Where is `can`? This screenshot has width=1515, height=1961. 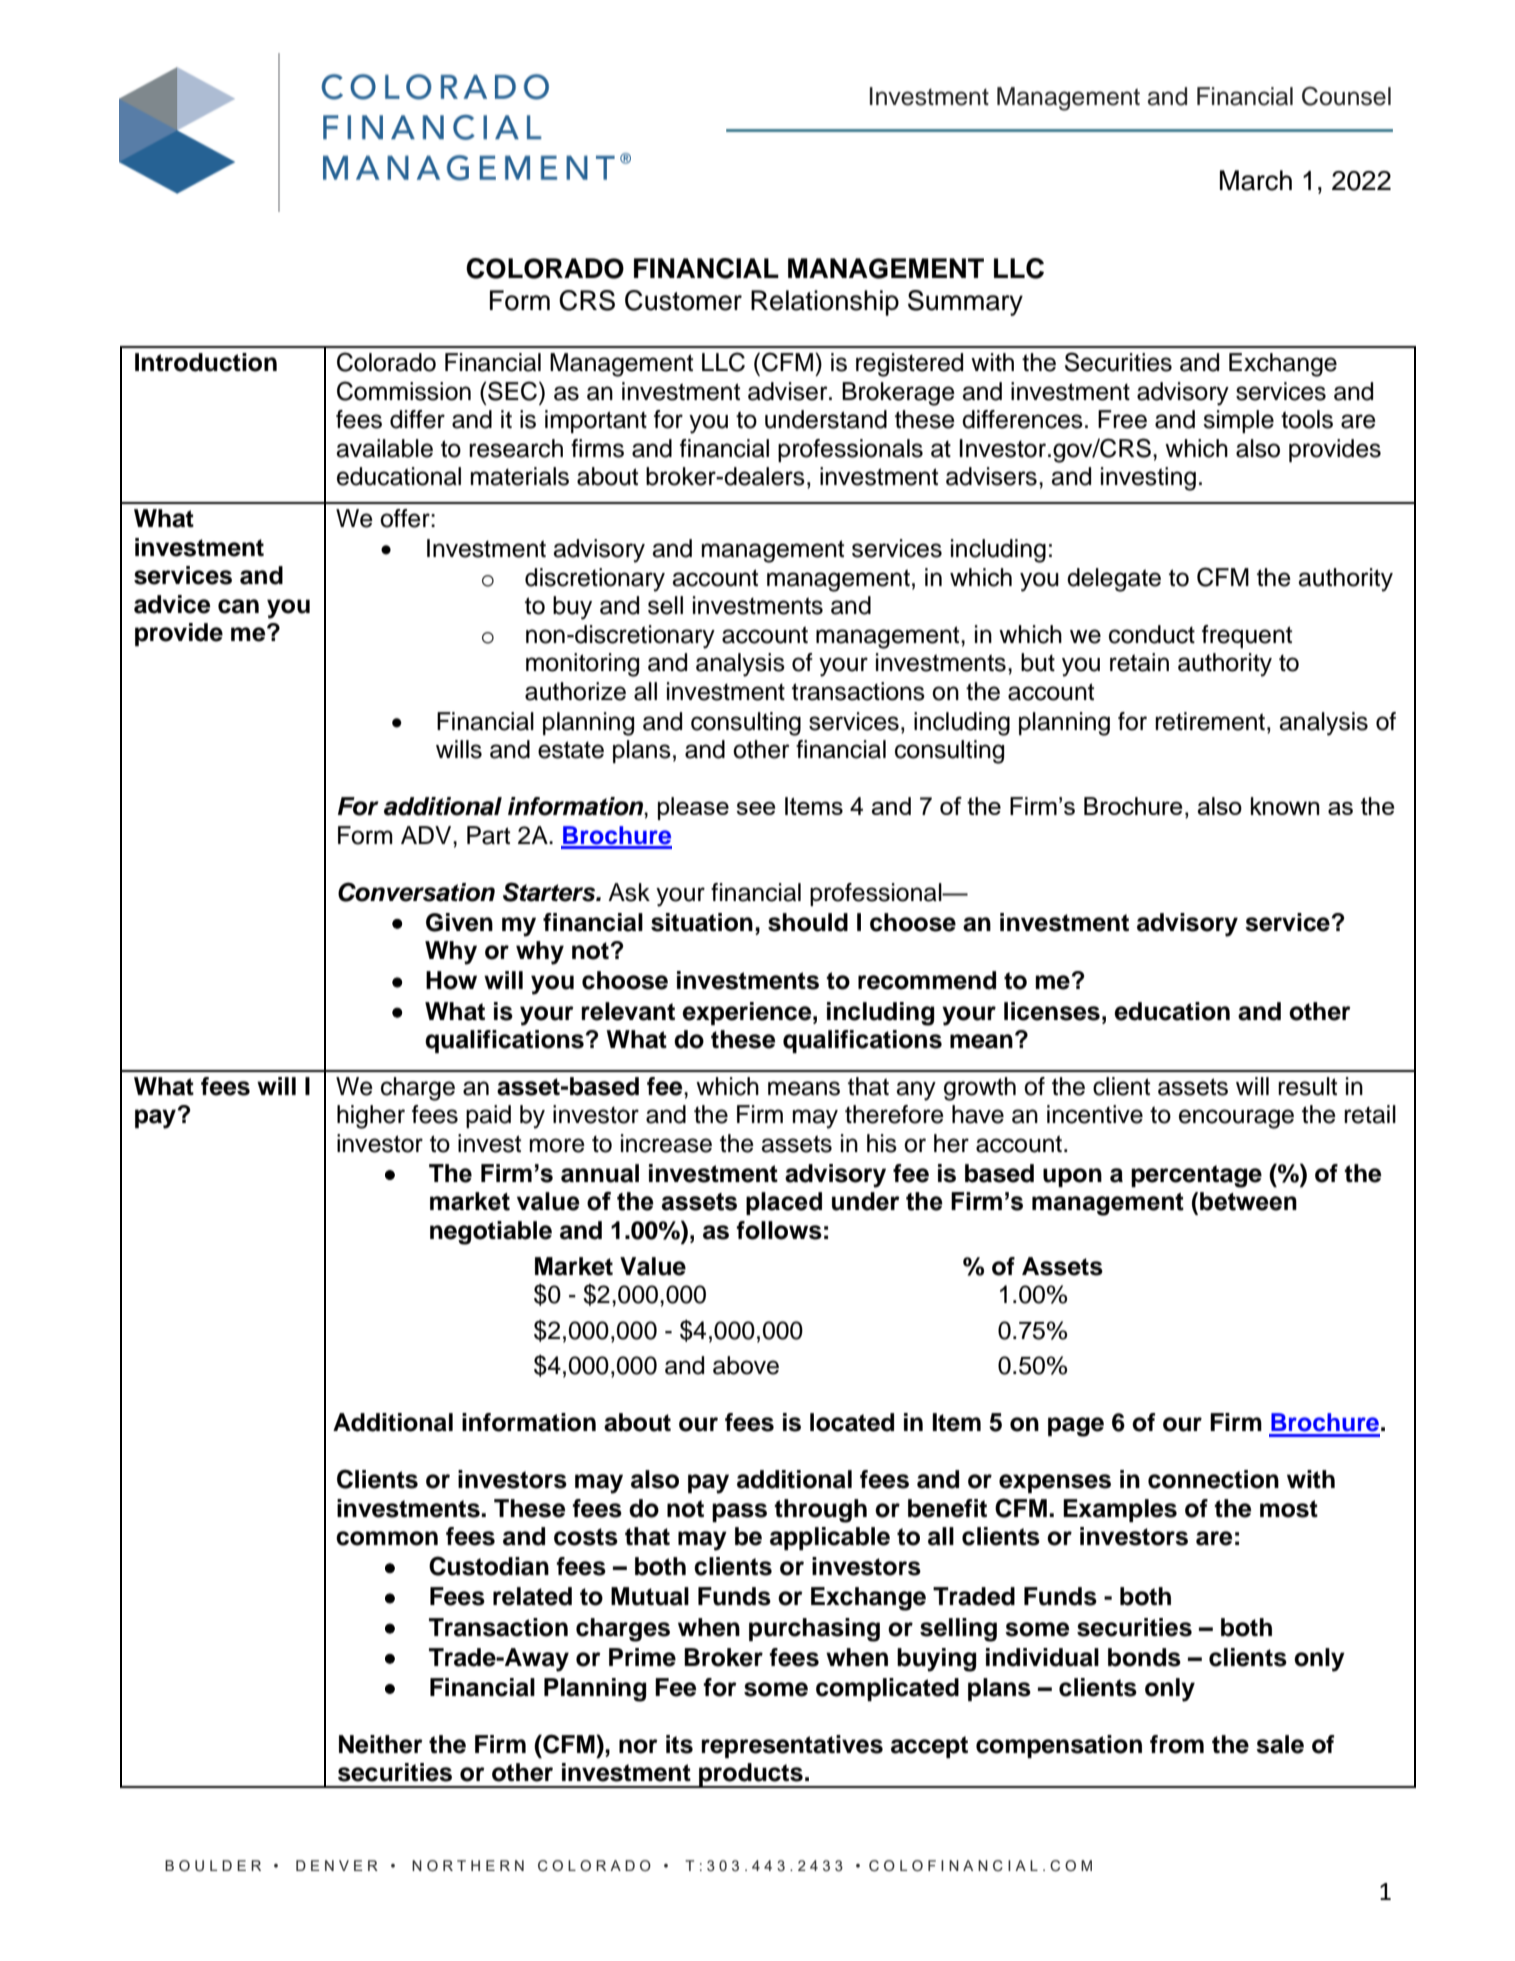 can is located at coordinates (238, 606).
